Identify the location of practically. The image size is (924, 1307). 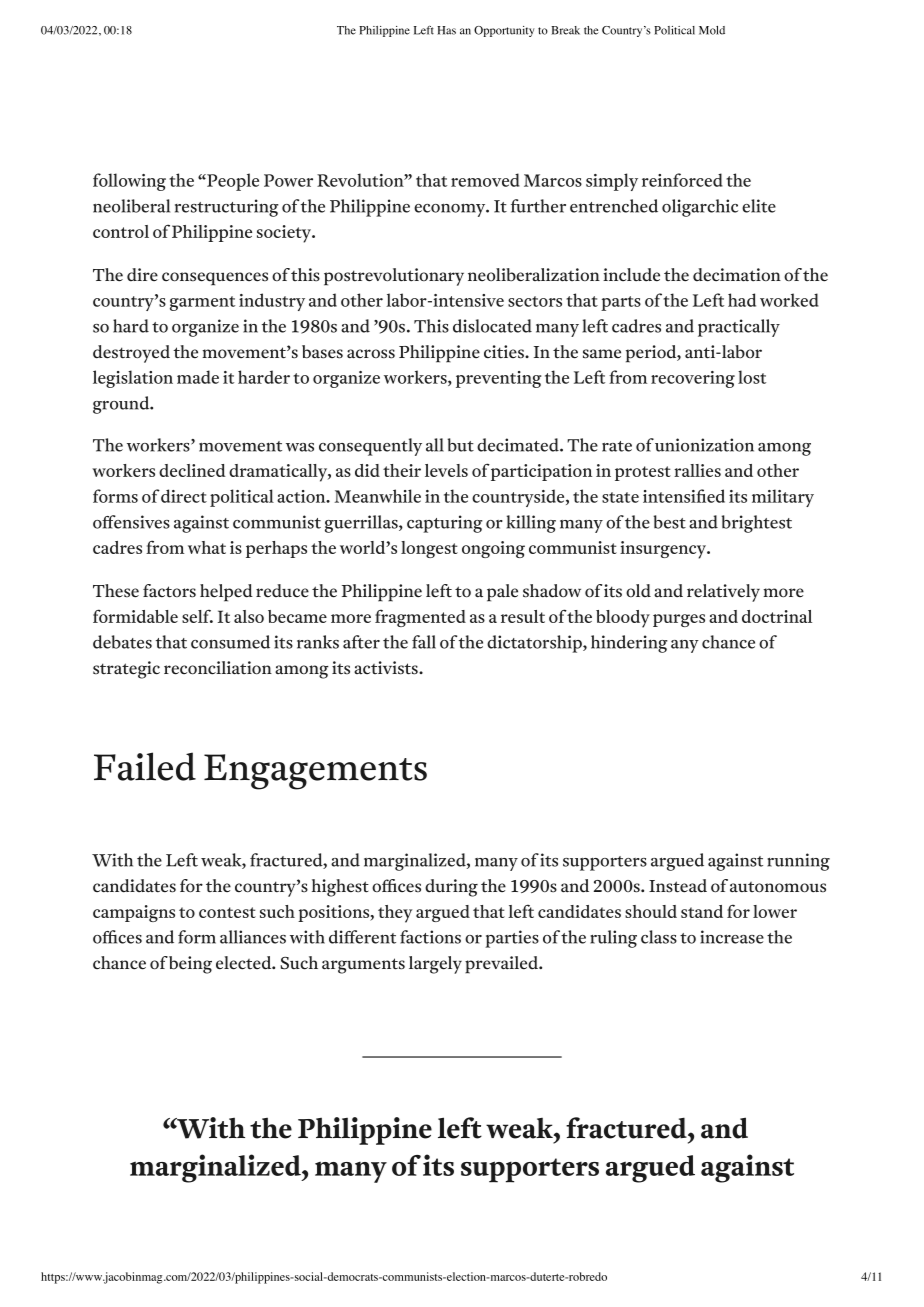
(739, 328).
